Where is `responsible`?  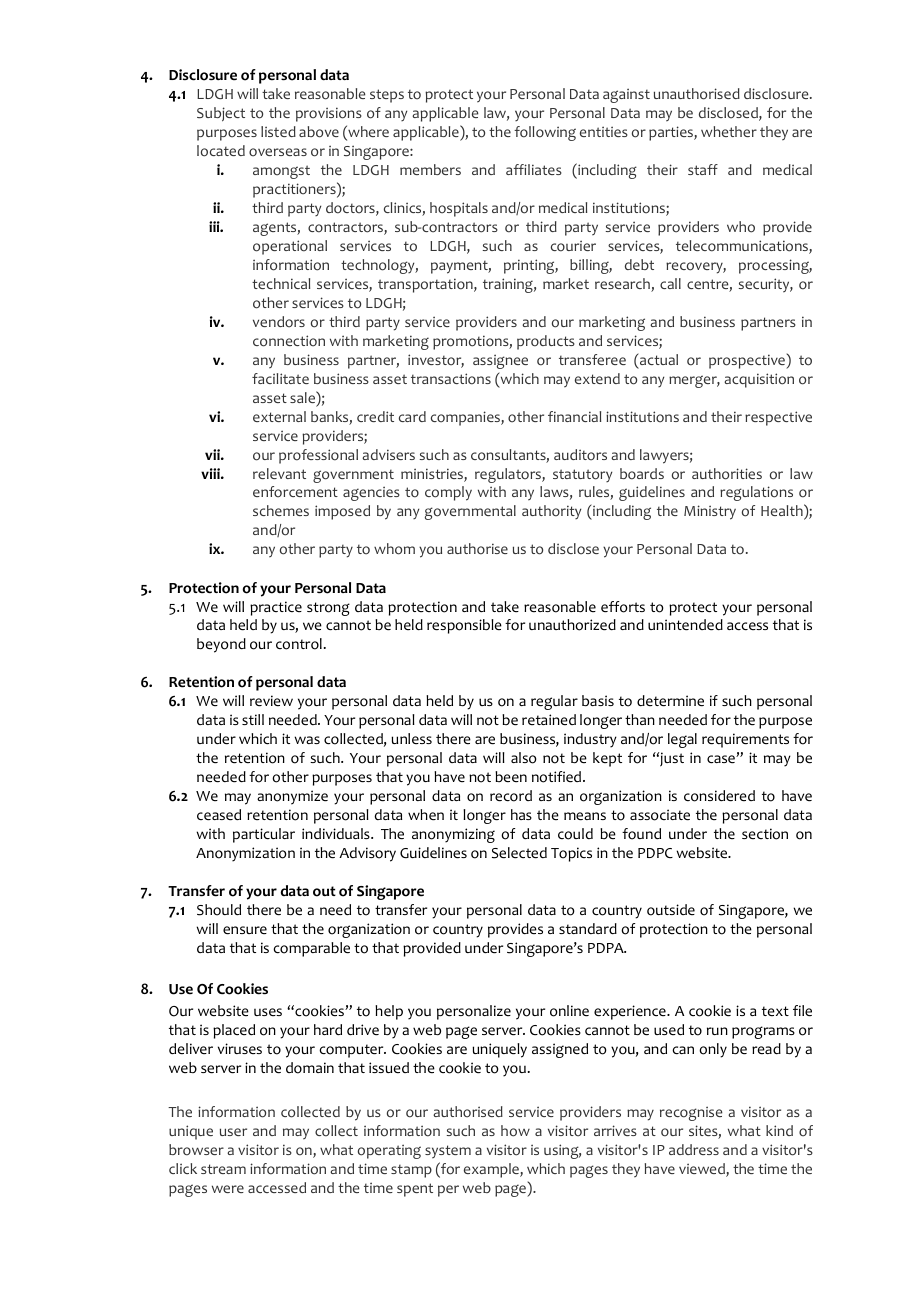 responsible is located at coordinates (464, 626).
